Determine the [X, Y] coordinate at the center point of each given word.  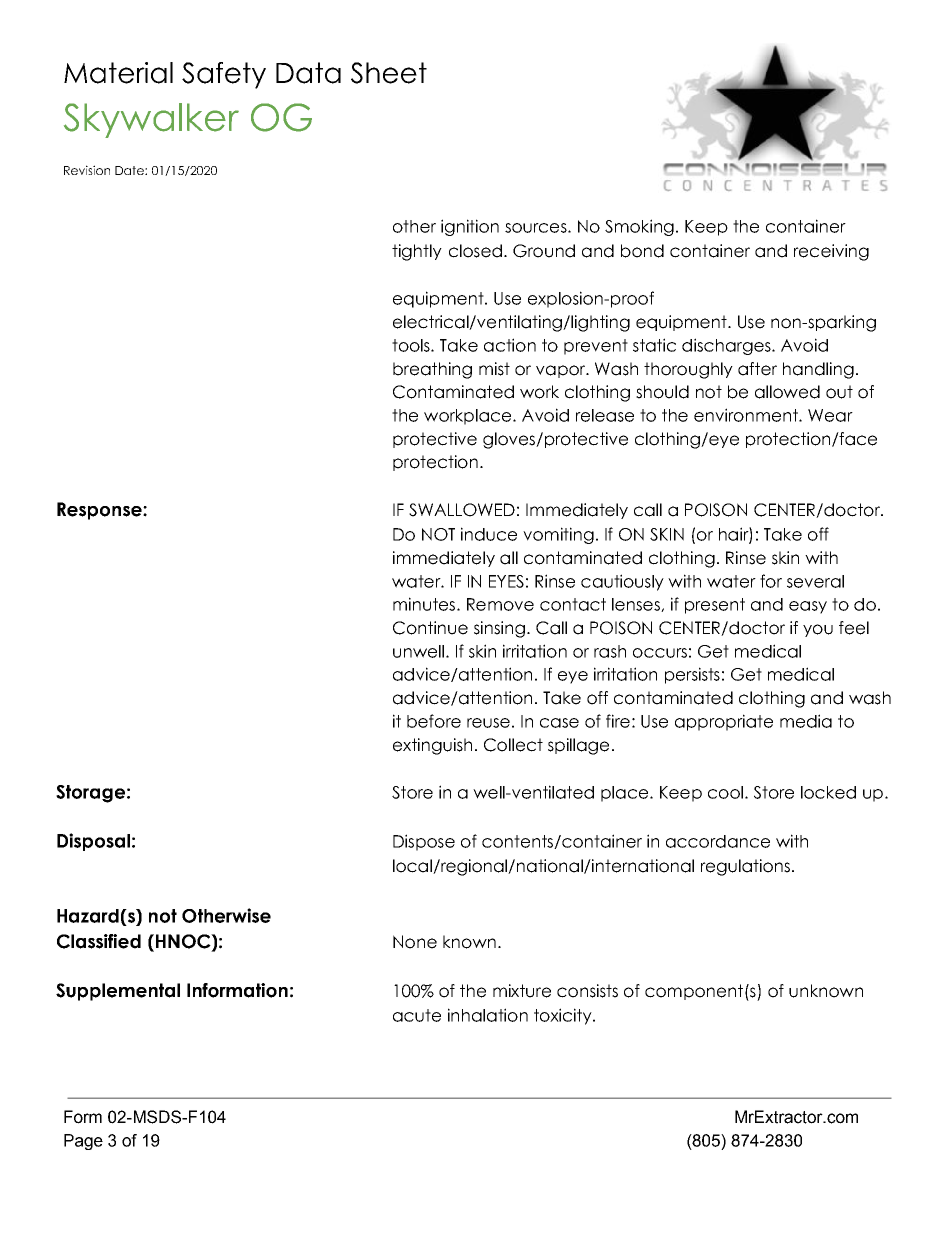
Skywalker [151, 120]
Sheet [389, 73]
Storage [90, 794]
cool [725, 792]
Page [83, 1142]
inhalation [488, 1015]
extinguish [432, 746]
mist [494, 369]
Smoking [639, 227]
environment [747, 415]
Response [100, 511]
